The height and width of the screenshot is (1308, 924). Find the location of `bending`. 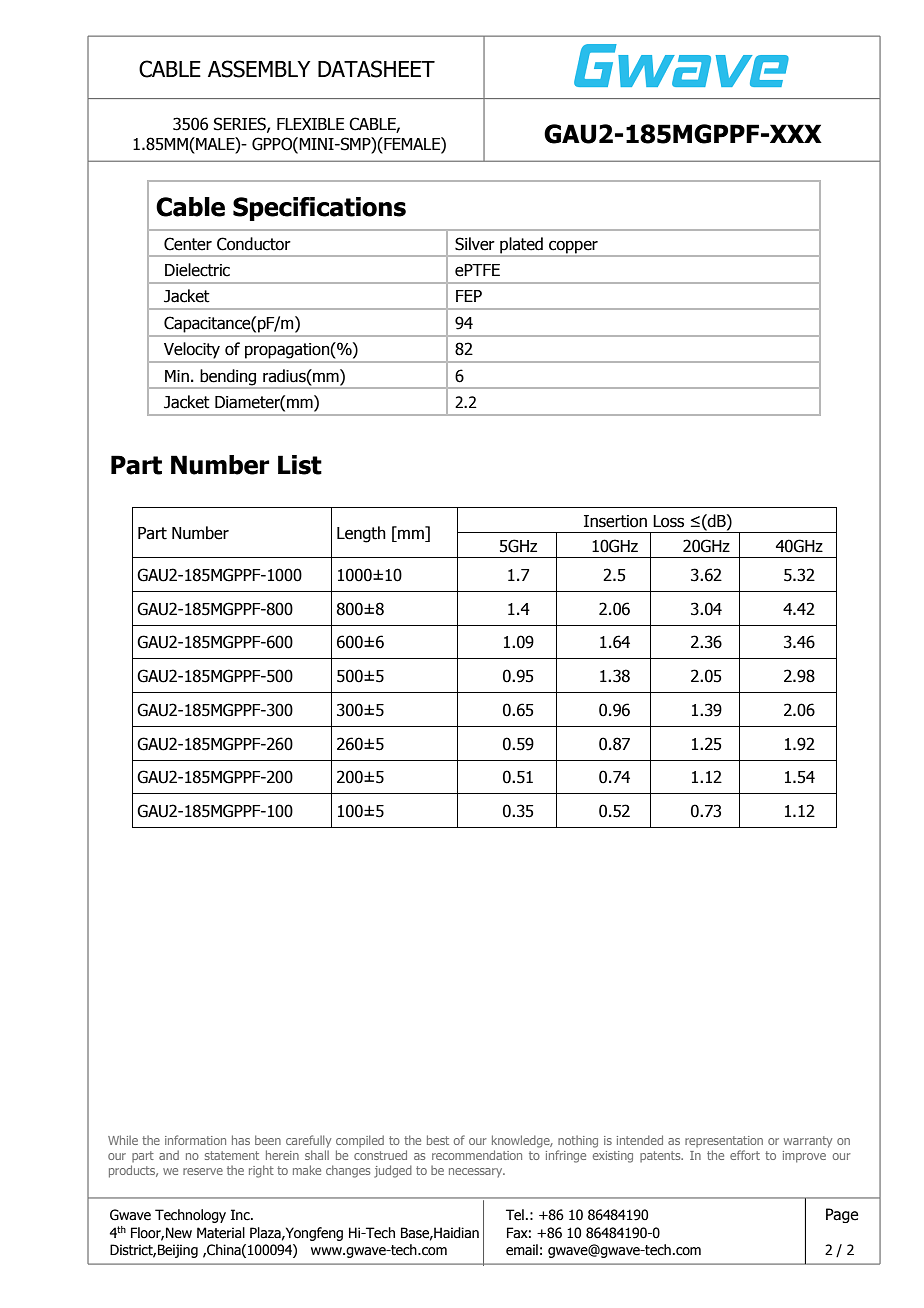

bending is located at coordinates (228, 378).
